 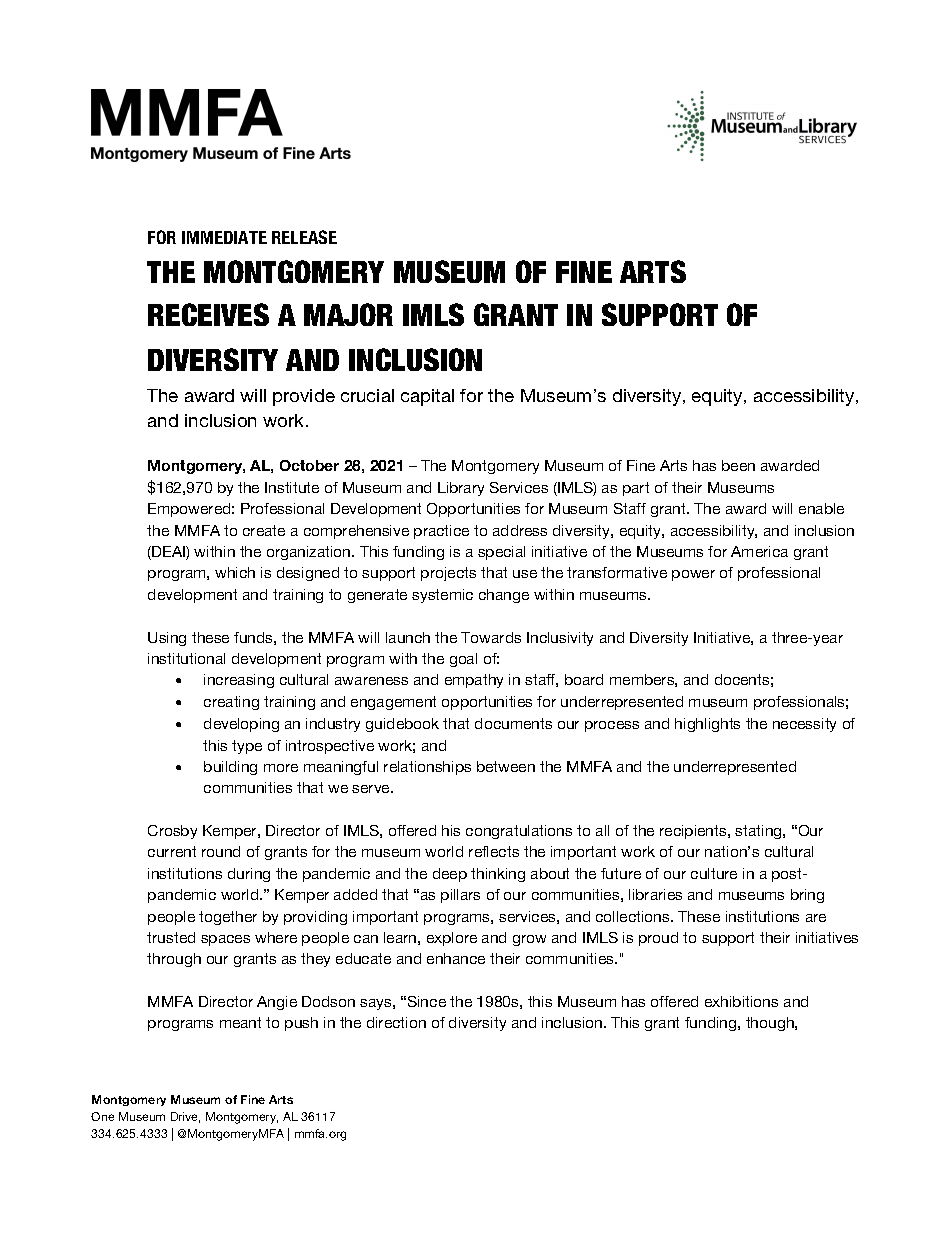 I want to click on IMMEDIATE, so click(x=224, y=237).
